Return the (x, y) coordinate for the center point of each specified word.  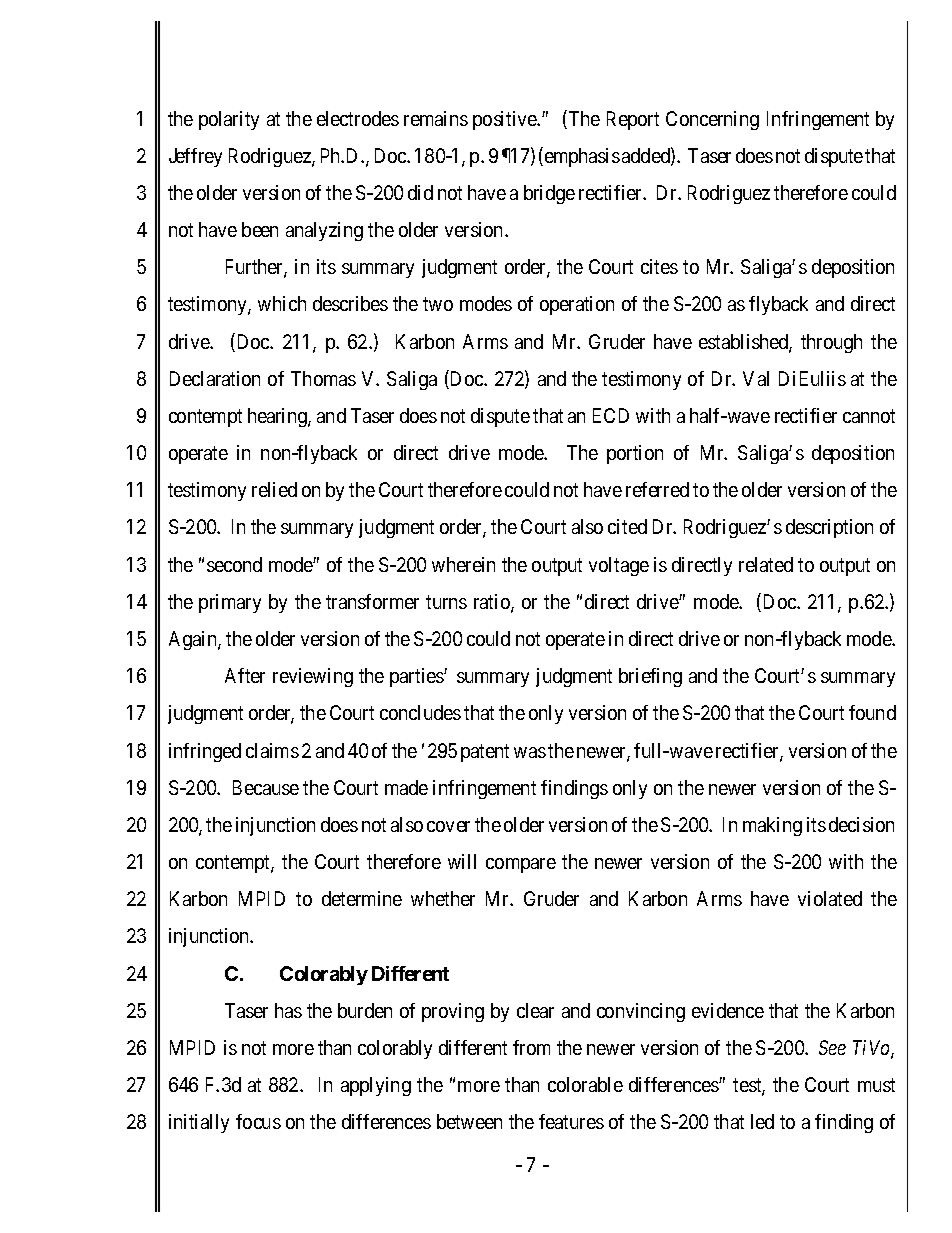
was (530, 752)
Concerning (712, 120)
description (829, 528)
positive (506, 120)
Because (266, 787)
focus (258, 1121)
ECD (611, 415)
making (772, 826)
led (762, 1121)
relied (274, 489)
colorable (585, 1084)
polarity (229, 120)
